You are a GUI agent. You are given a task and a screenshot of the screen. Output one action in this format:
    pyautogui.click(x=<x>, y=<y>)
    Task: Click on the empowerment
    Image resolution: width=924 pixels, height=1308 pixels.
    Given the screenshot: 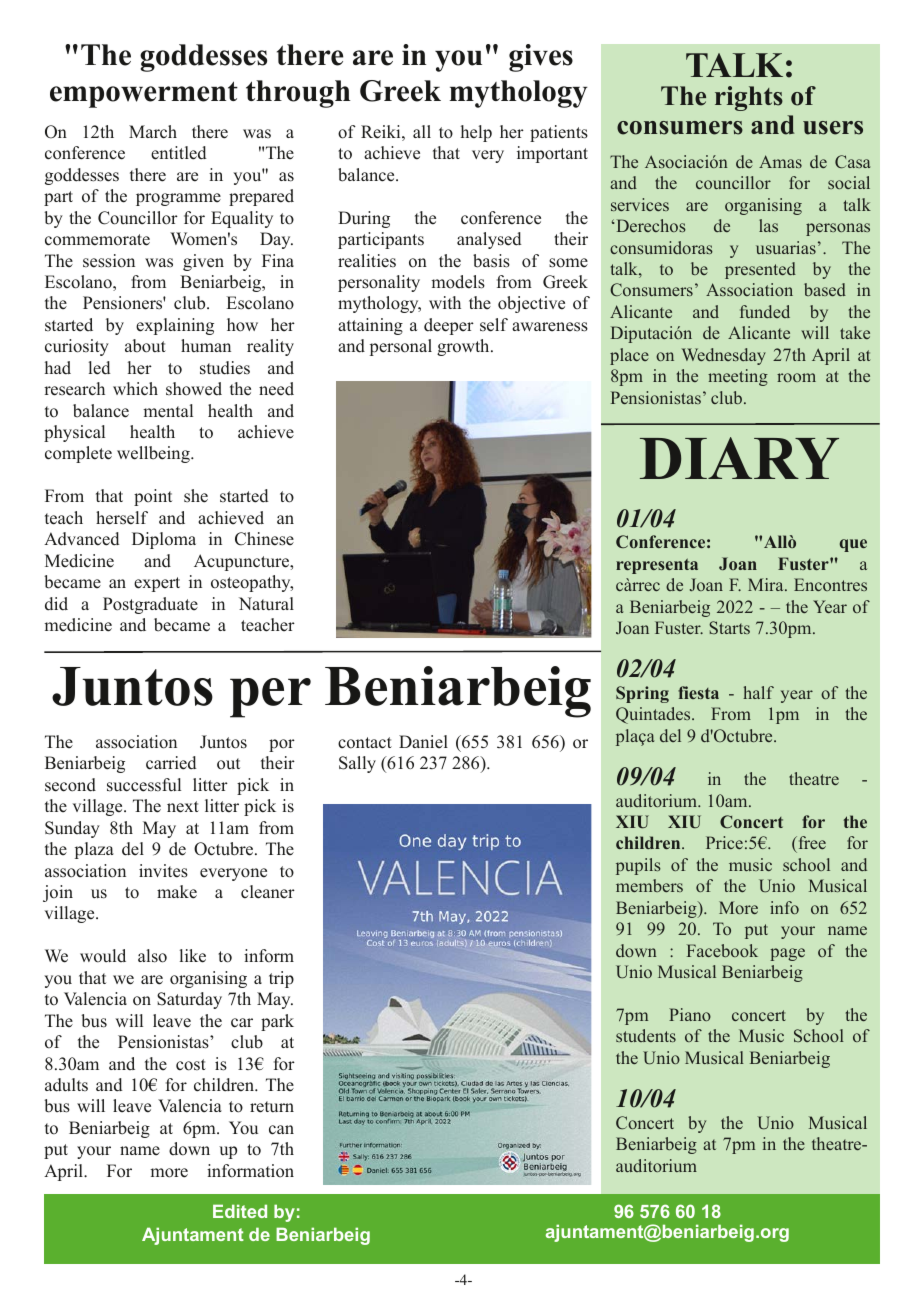 What is the action you would take?
    pyautogui.click(x=144, y=94)
